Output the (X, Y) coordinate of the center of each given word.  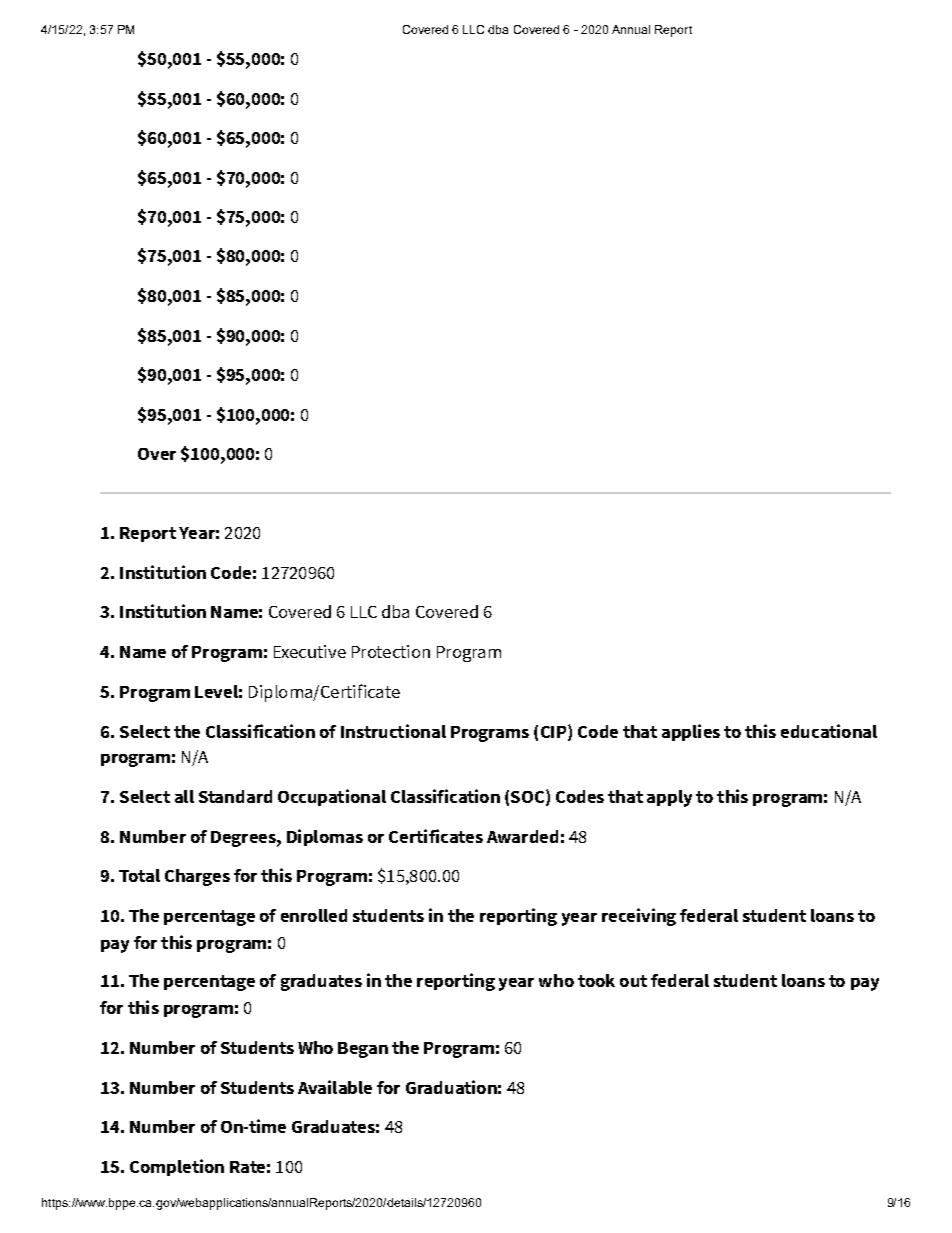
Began (363, 1050)
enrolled (314, 915)
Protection (391, 651)
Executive (310, 651)
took (596, 980)
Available (335, 1087)
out (633, 981)
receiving (639, 917)
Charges (197, 877)
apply (669, 798)
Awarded (522, 836)
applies (691, 732)
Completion (177, 1167)
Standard (235, 796)
